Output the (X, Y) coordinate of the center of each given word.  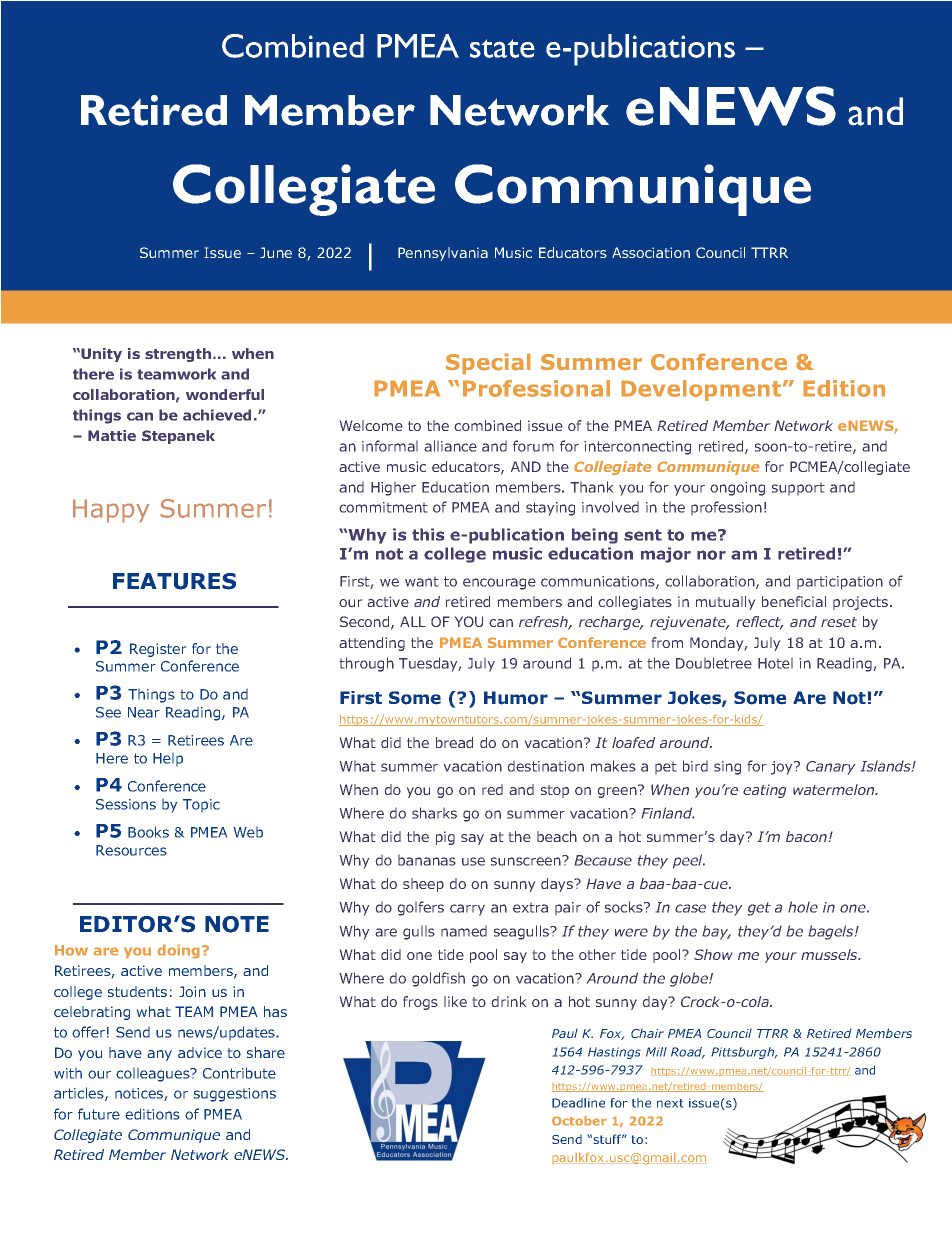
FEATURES (174, 581)
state (502, 48)
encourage (499, 584)
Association (651, 252)
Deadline (578, 1103)
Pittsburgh (744, 1053)
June (276, 252)
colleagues (154, 1075)
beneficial (794, 601)
